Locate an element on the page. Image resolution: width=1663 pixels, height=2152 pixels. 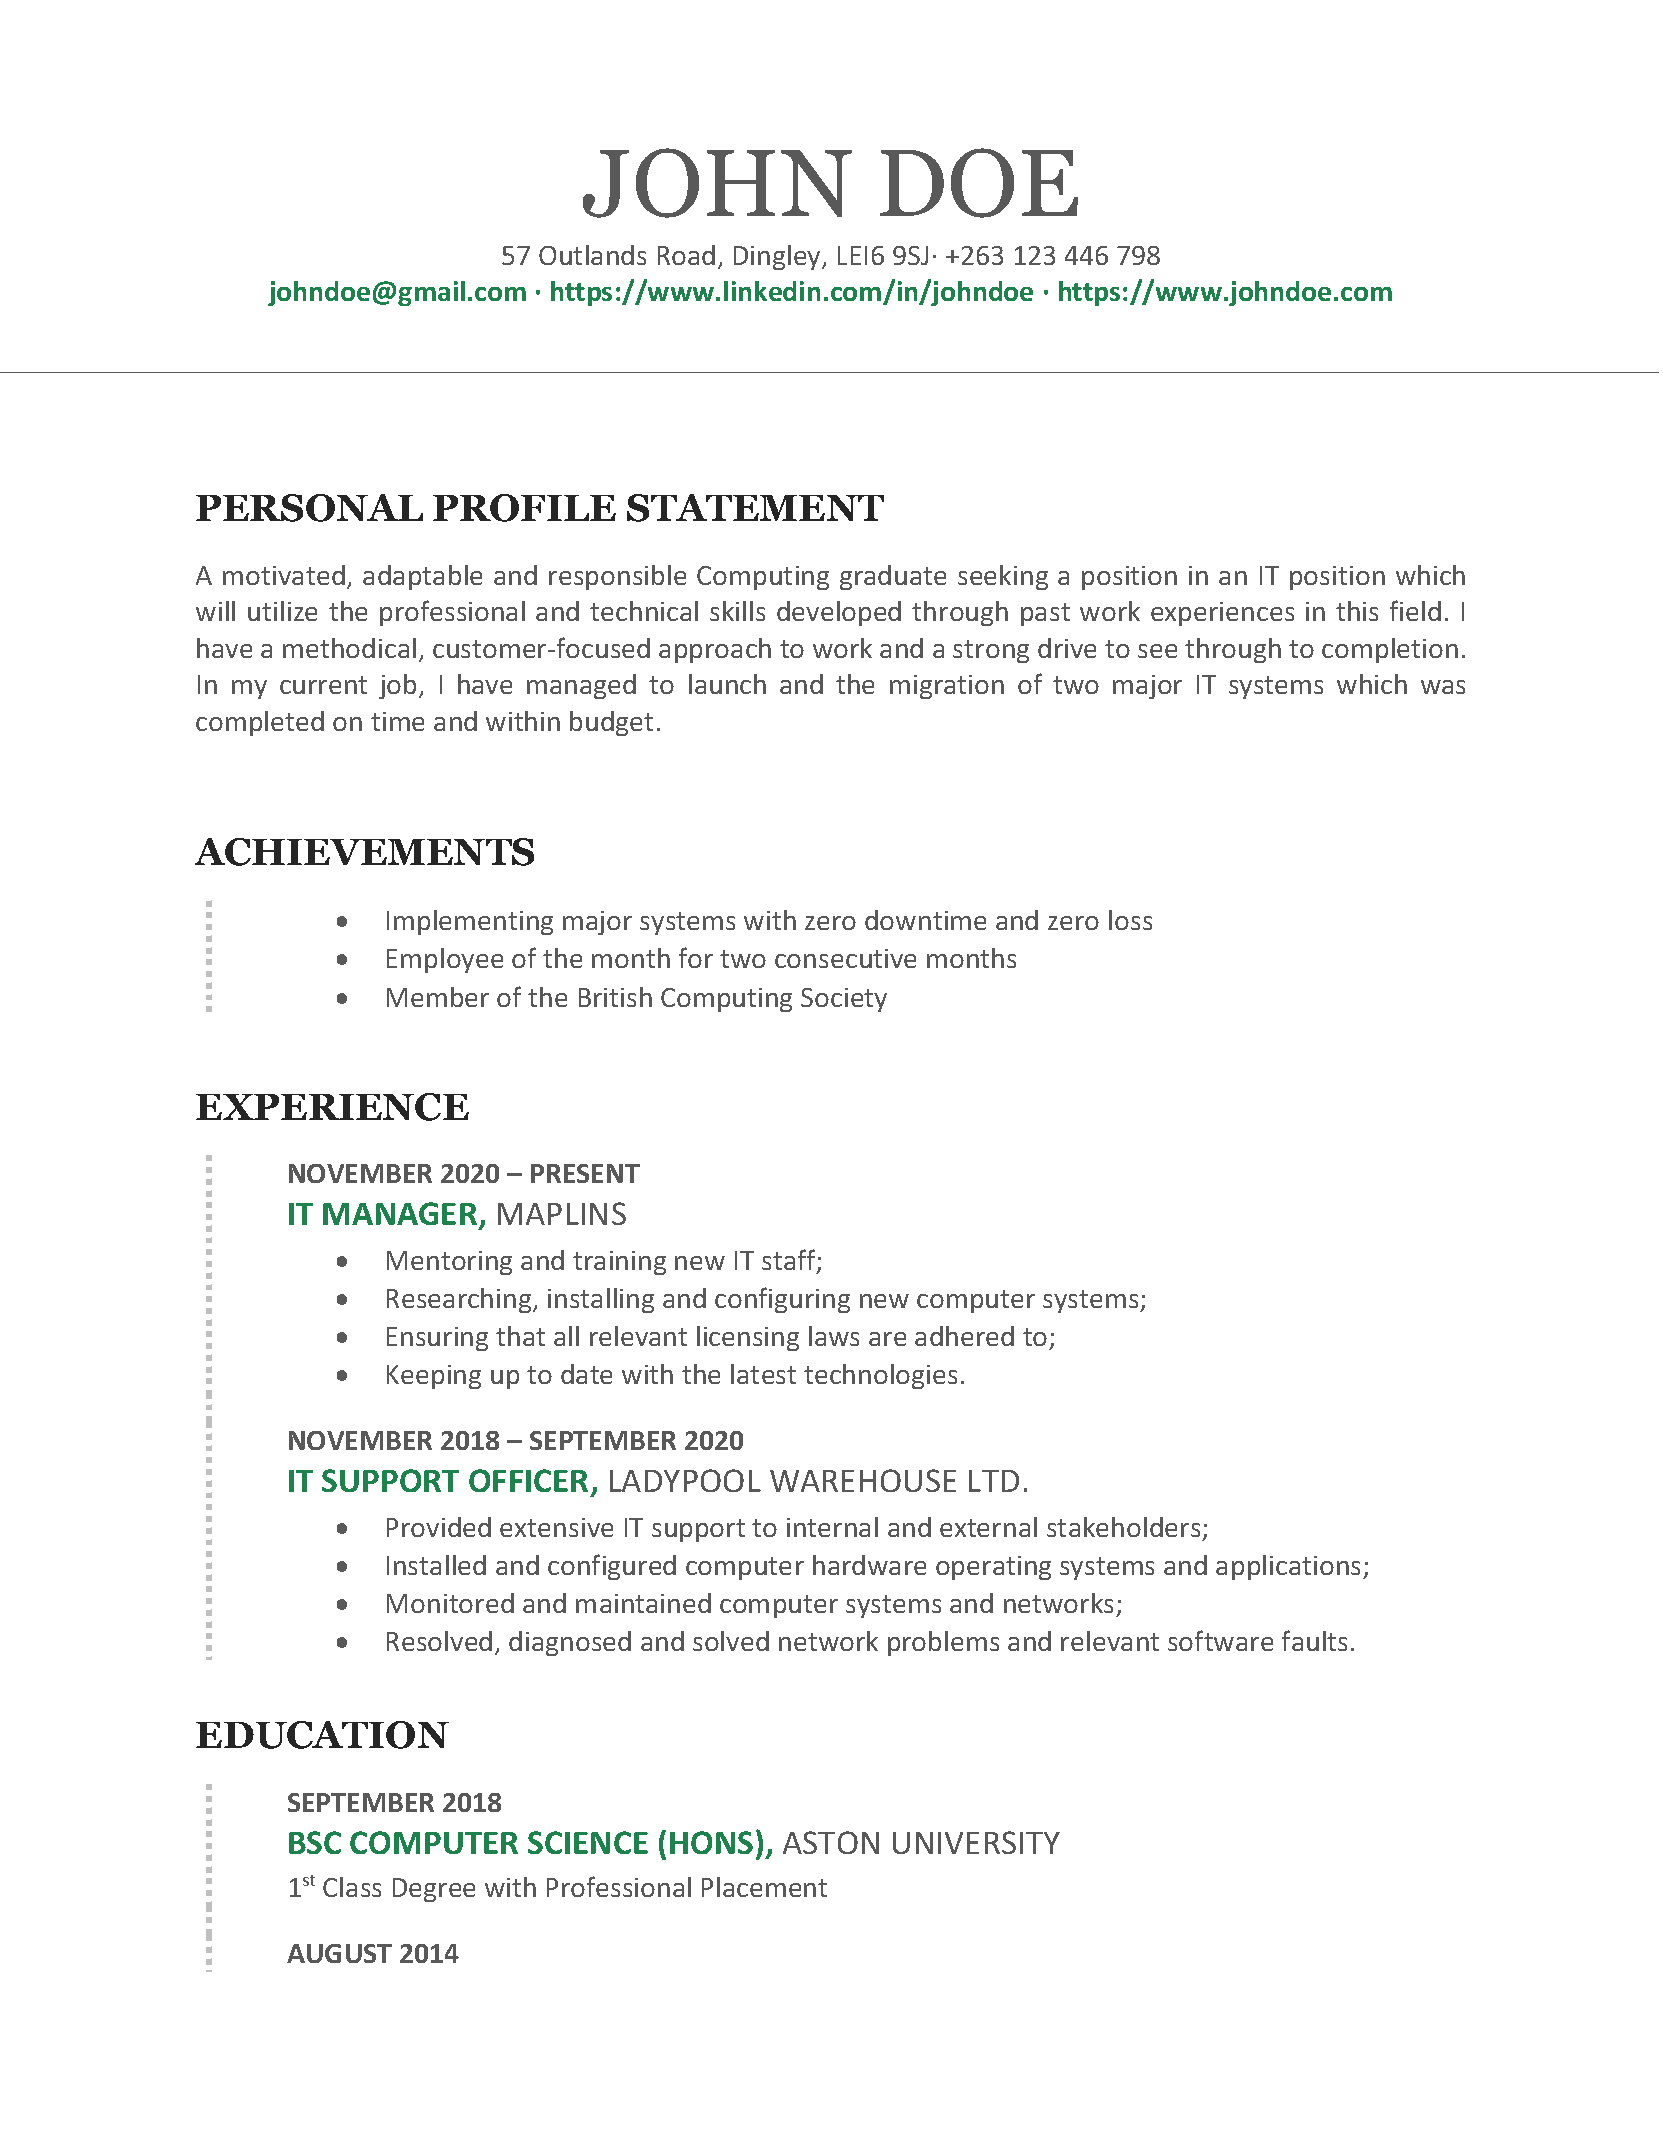
applications is located at coordinates (1290, 1567).
